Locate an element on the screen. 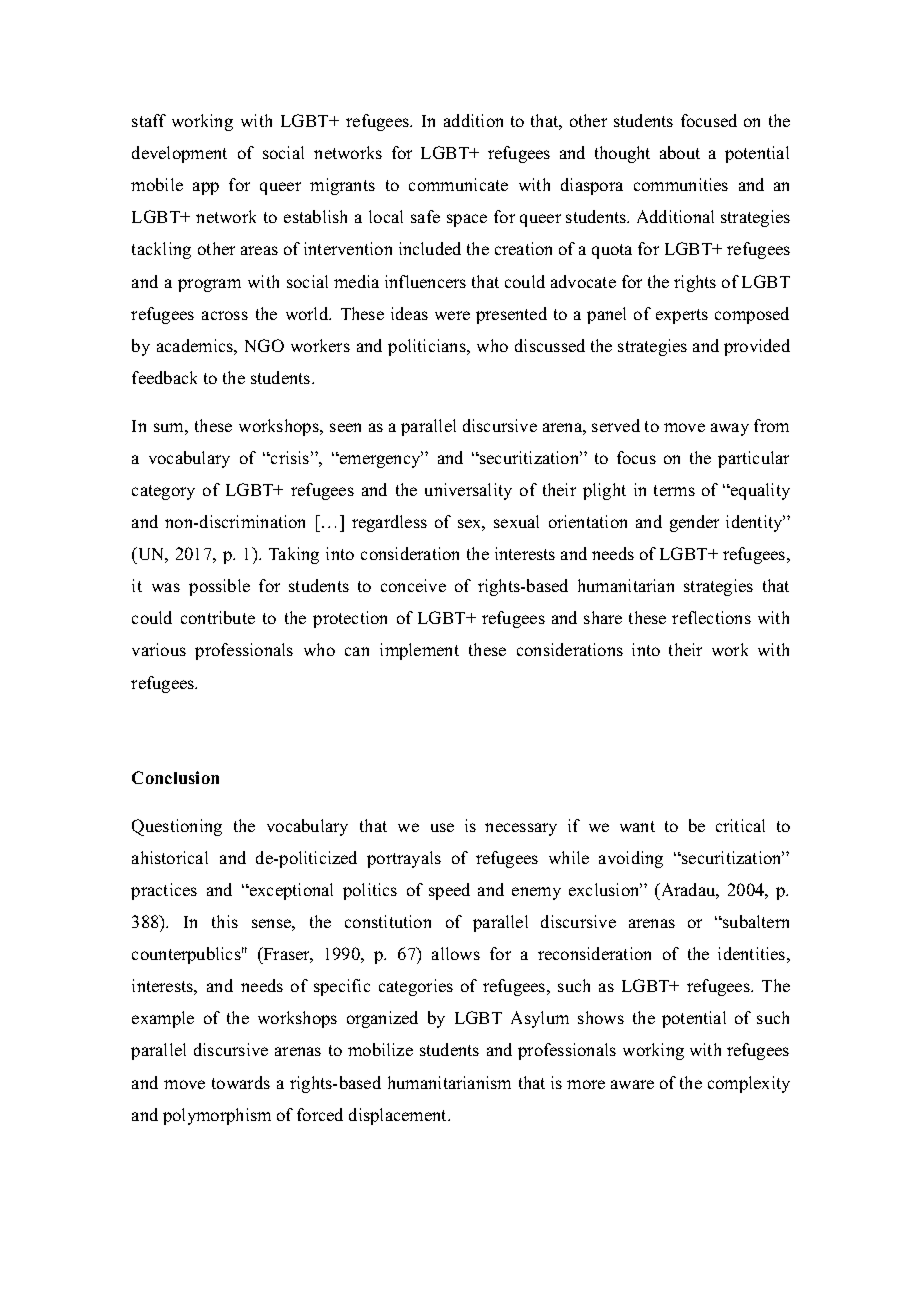 The height and width of the screenshot is (1307, 924). displacement is located at coordinates (399, 1116).
